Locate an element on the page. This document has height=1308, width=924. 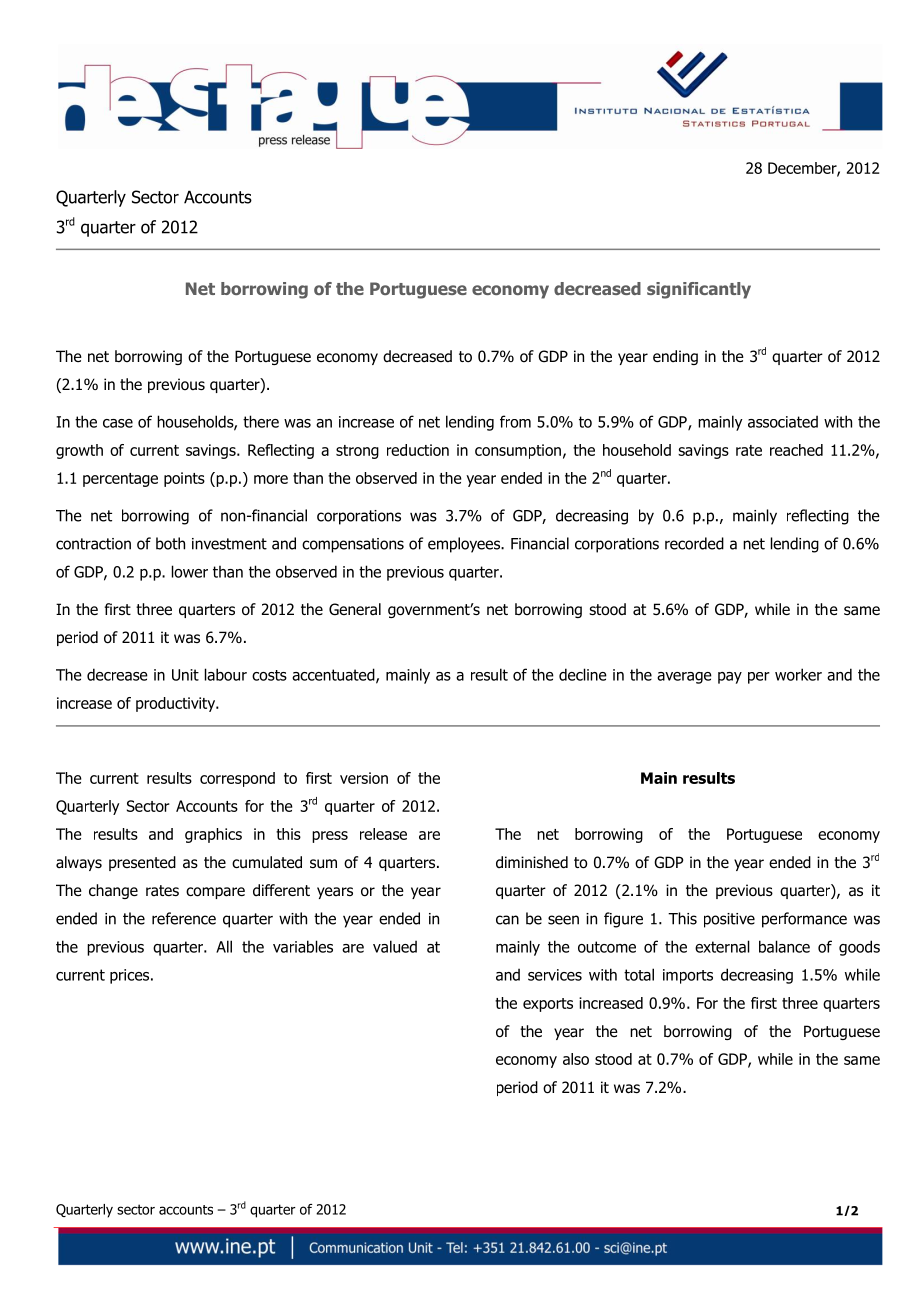
All is located at coordinates (224, 946).
